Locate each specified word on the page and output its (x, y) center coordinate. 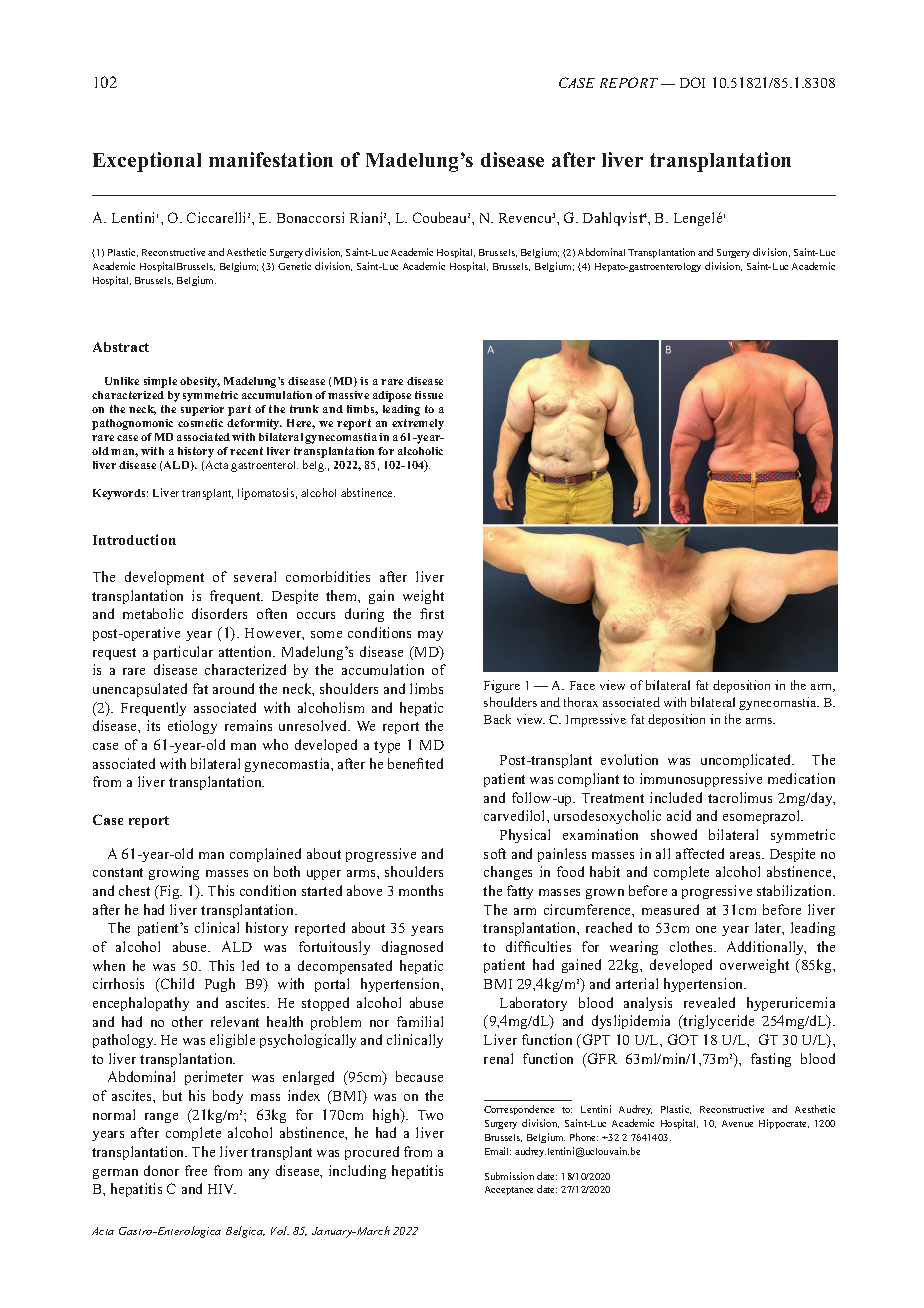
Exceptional (147, 162)
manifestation (271, 159)
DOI (692, 82)
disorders (219, 613)
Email (498, 1151)
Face (582, 685)
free (196, 1170)
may (430, 636)
